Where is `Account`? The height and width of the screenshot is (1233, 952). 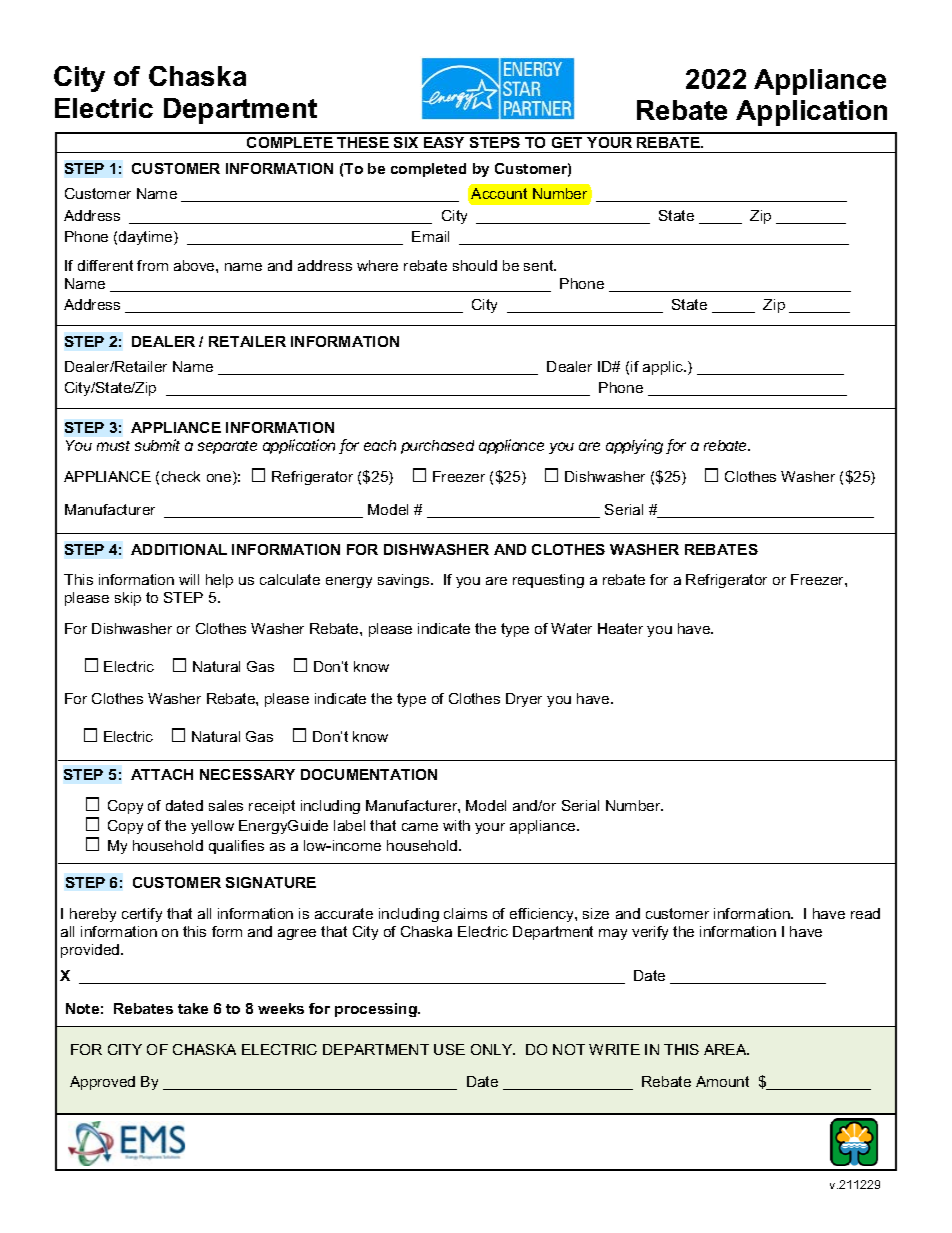 Account is located at coordinates (499, 193).
